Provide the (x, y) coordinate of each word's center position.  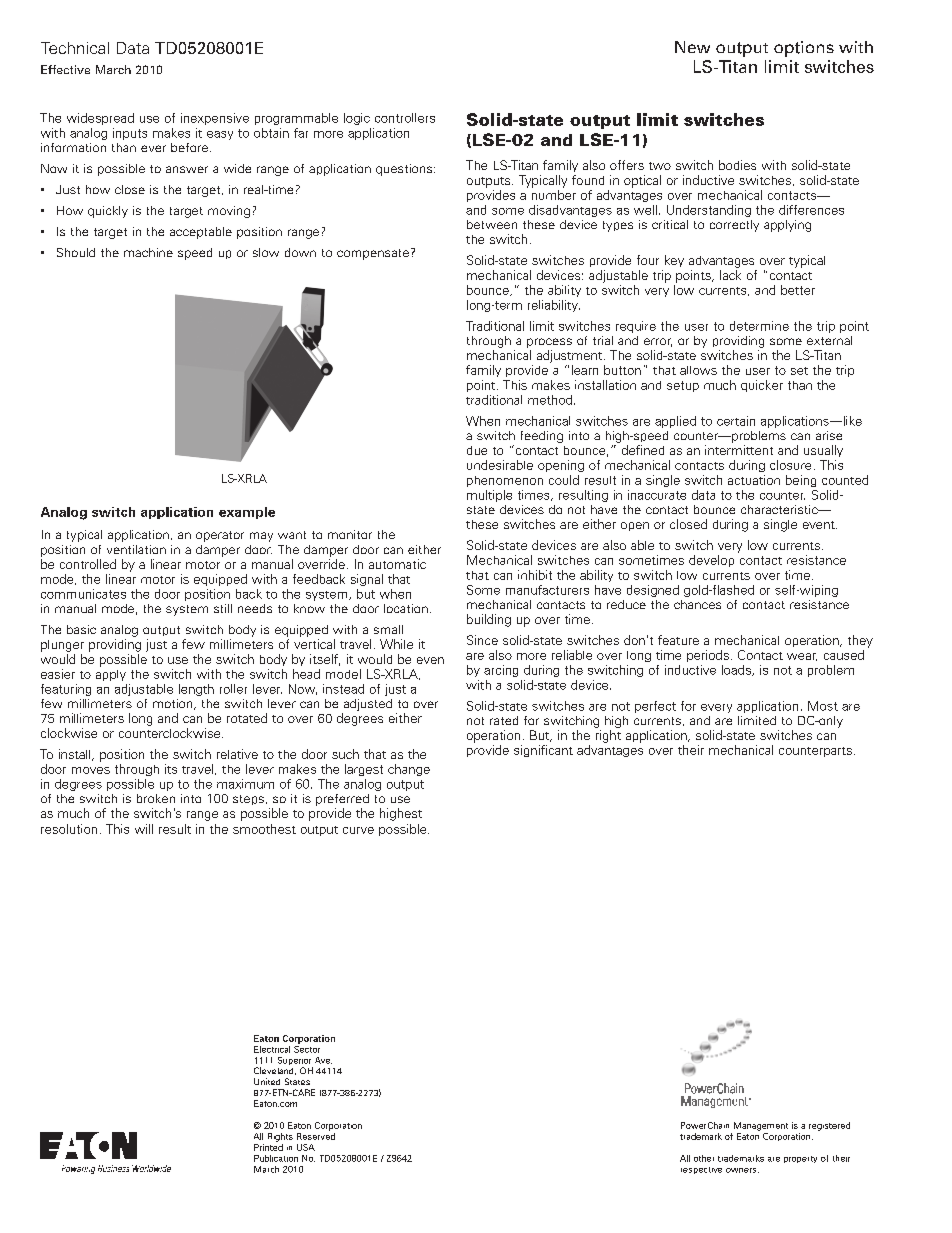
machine (148, 252)
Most (823, 706)
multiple (489, 496)
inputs (130, 134)
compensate (373, 254)
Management (761, 1126)
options (804, 49)
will (144, 829)
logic (357, 119)
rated (504, 720)
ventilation (136, 549)
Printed (268, 1146)
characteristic (780, 509)
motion (174, 704)
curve (358, 830)
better (798, 290)
